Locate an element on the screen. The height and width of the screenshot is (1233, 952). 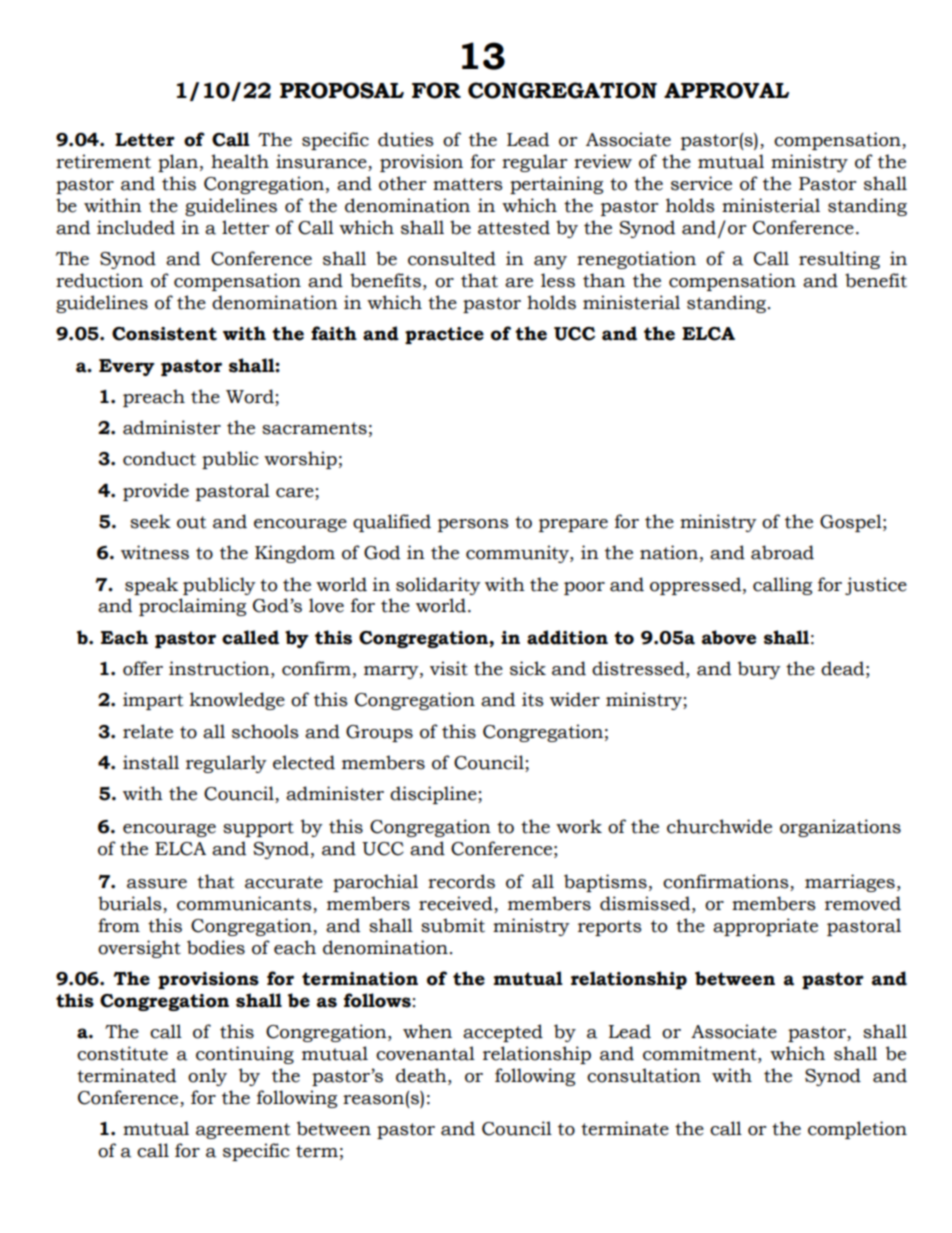
proclaiming is located at coordinates (192, 607).
